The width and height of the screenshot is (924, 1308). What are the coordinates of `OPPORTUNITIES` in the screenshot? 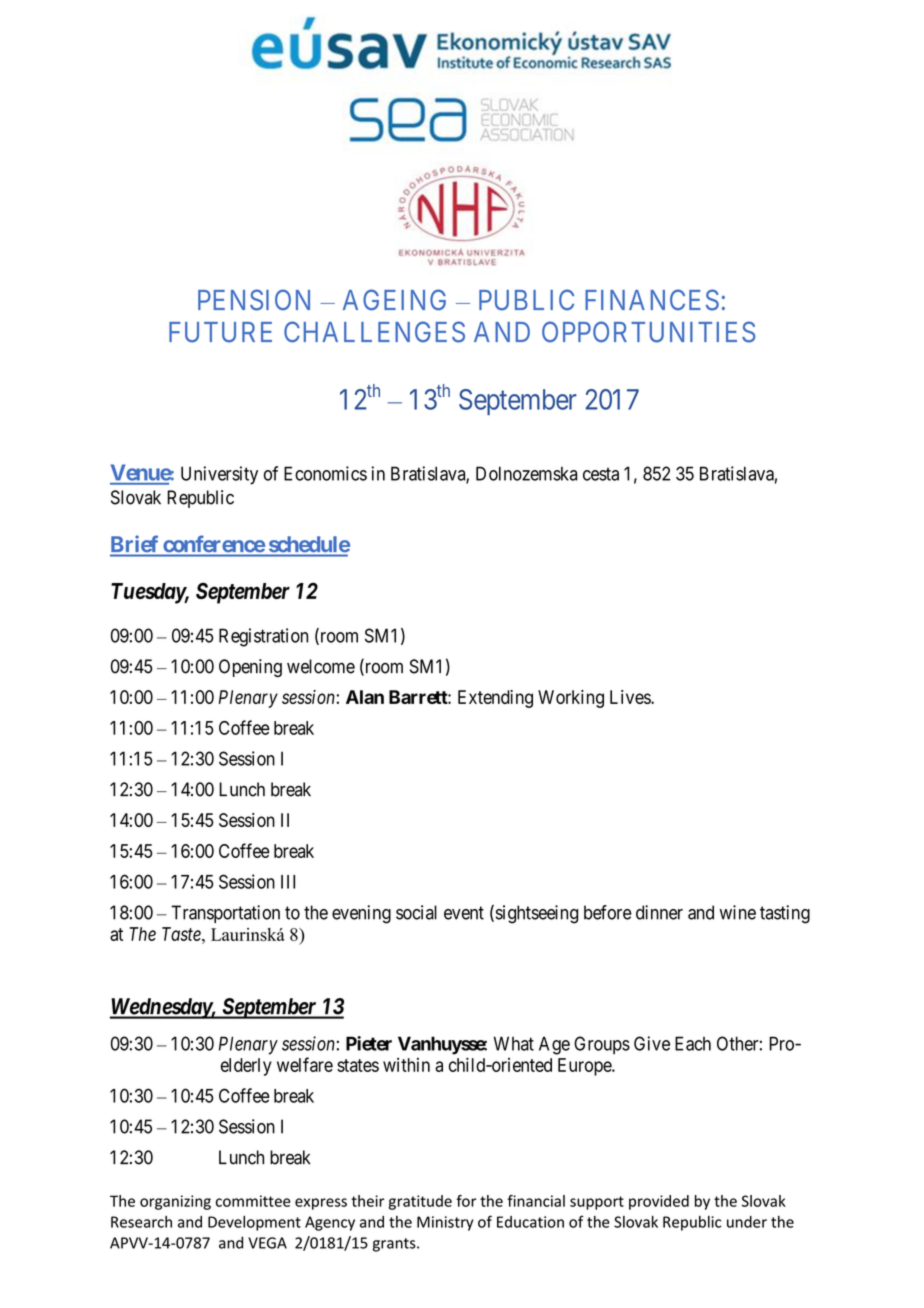 It's located at (649, 332).
